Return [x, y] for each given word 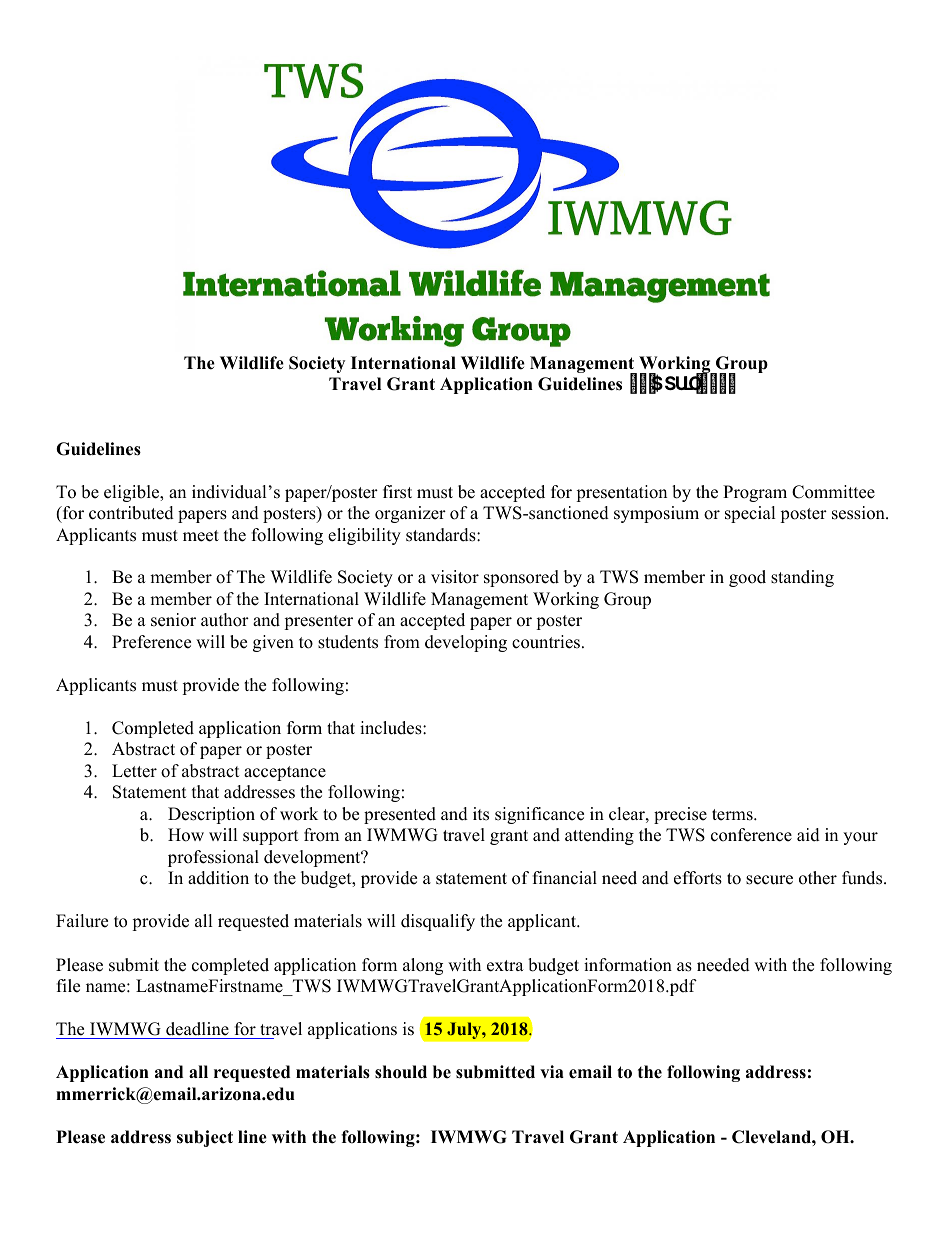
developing [466, 643]
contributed [131, 513]
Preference [151, 642]
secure [769, 880]
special [750, 514]
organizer [410, 514]
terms [733, 815]
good [747, 578]
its [481, 814]
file [68, 986]
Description [211, 815]
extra [505, 966]
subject [205, 1138]
